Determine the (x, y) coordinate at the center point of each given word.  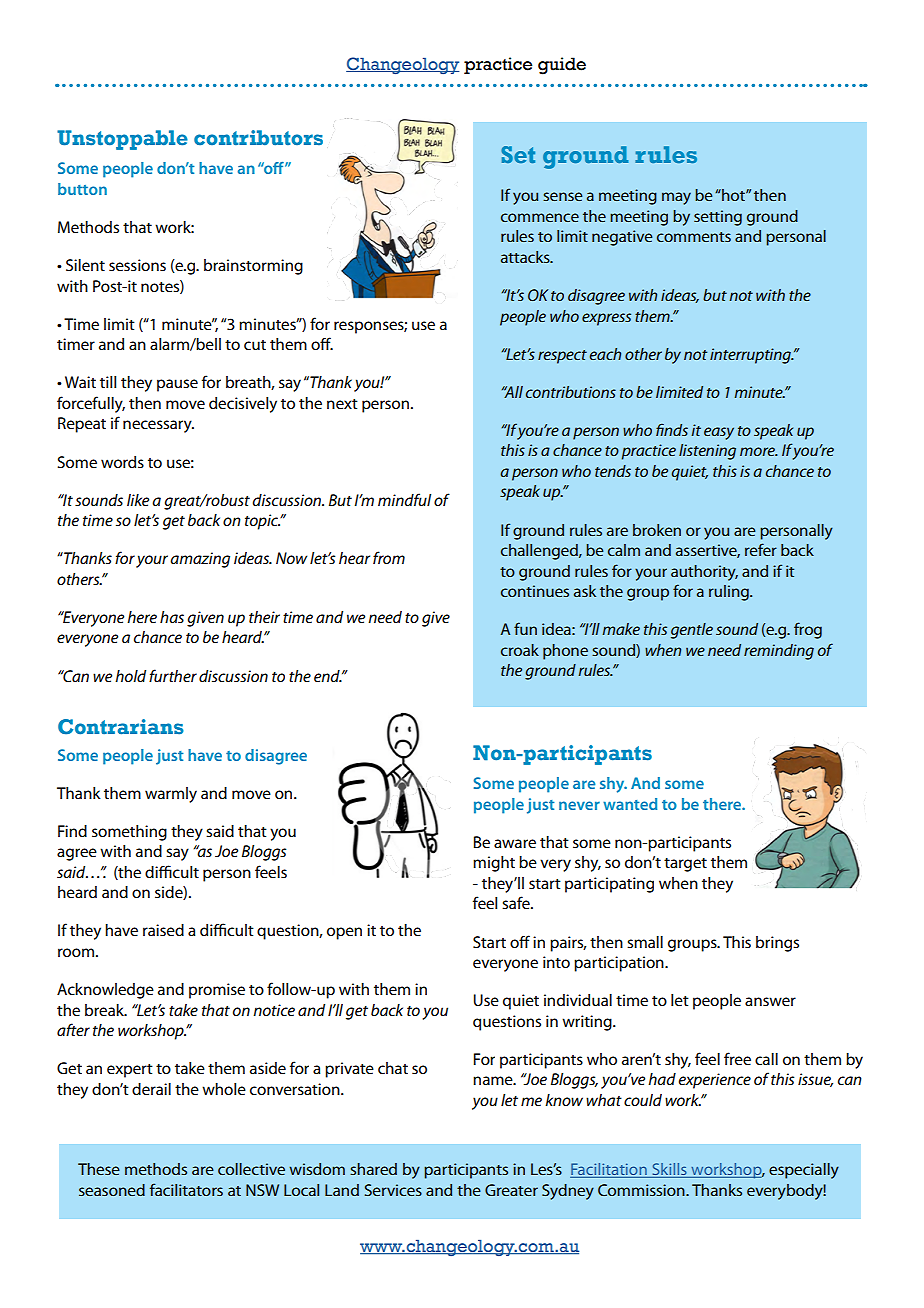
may (676, 198)
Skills (669, 1170)
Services (393, 1190)
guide (562, 66)
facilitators (186, 1189)
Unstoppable (122, 140)
